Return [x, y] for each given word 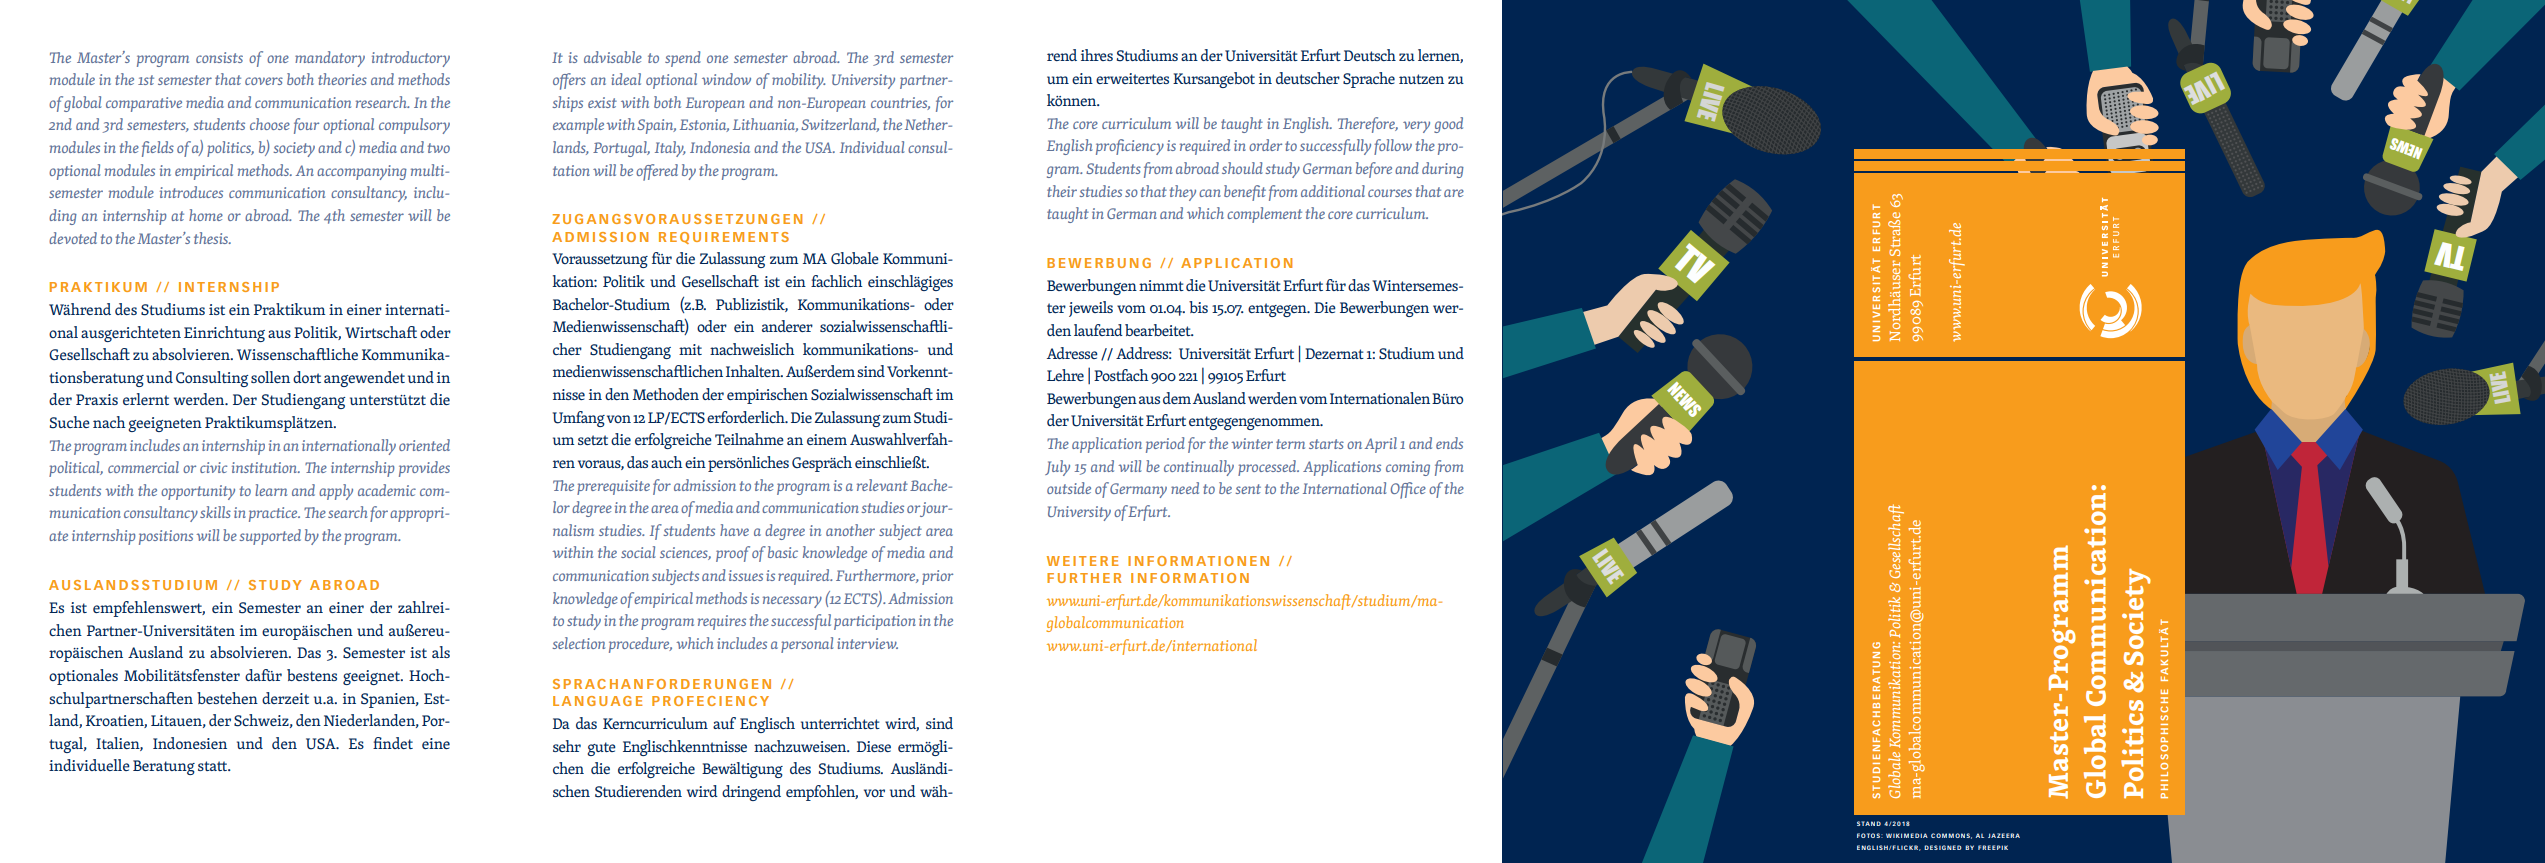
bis [1198, 307]
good [1448, 125]
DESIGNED [1943, 847]
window [726, 79]
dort [307, 377]
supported [270, 537]
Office [1408, 490]
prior [937, 577]
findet [393, 743]
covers [264, 81]
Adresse [1072, 353]
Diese [874, 746]
